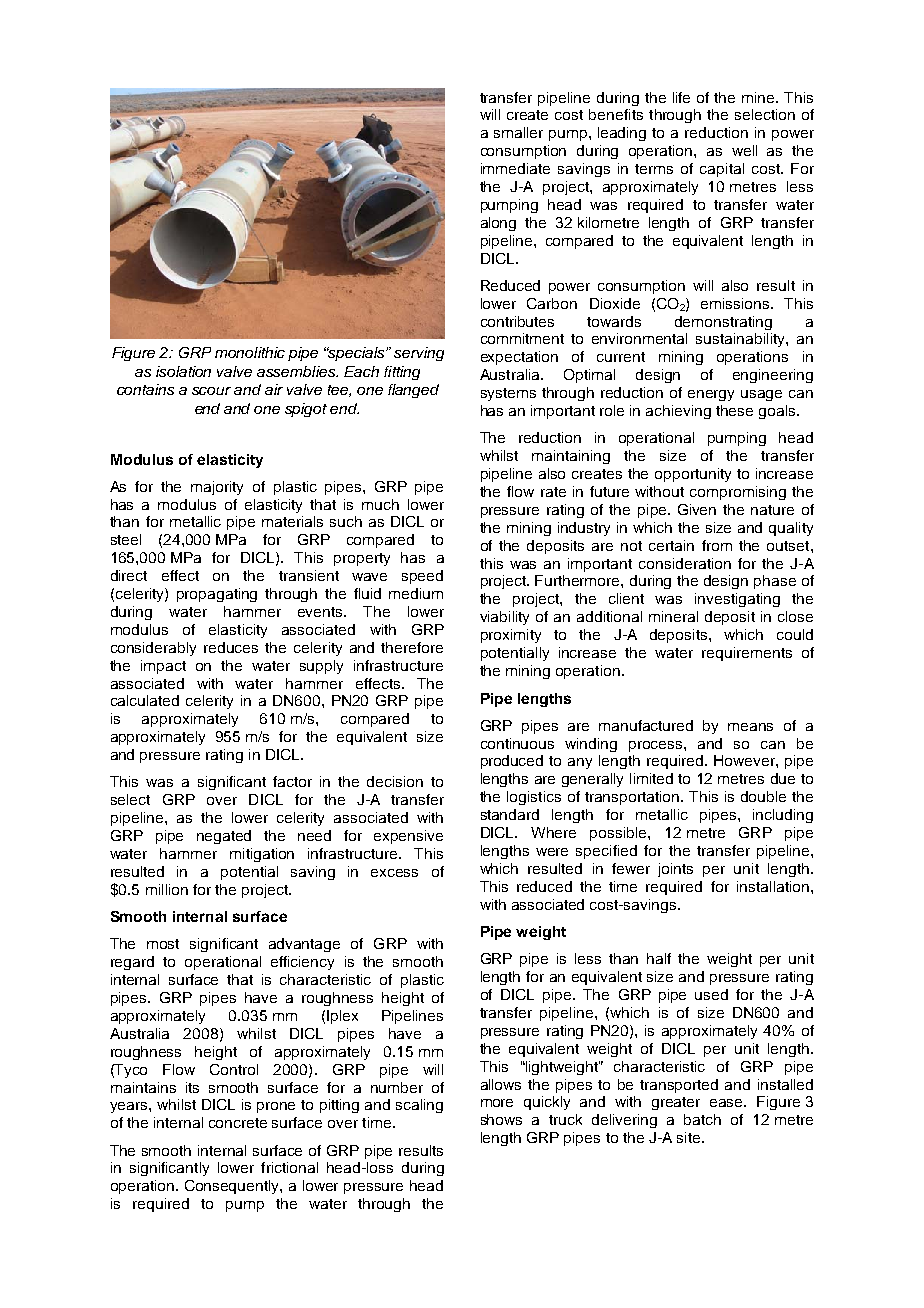  I want to click on monolithic, so click(250, 352).
